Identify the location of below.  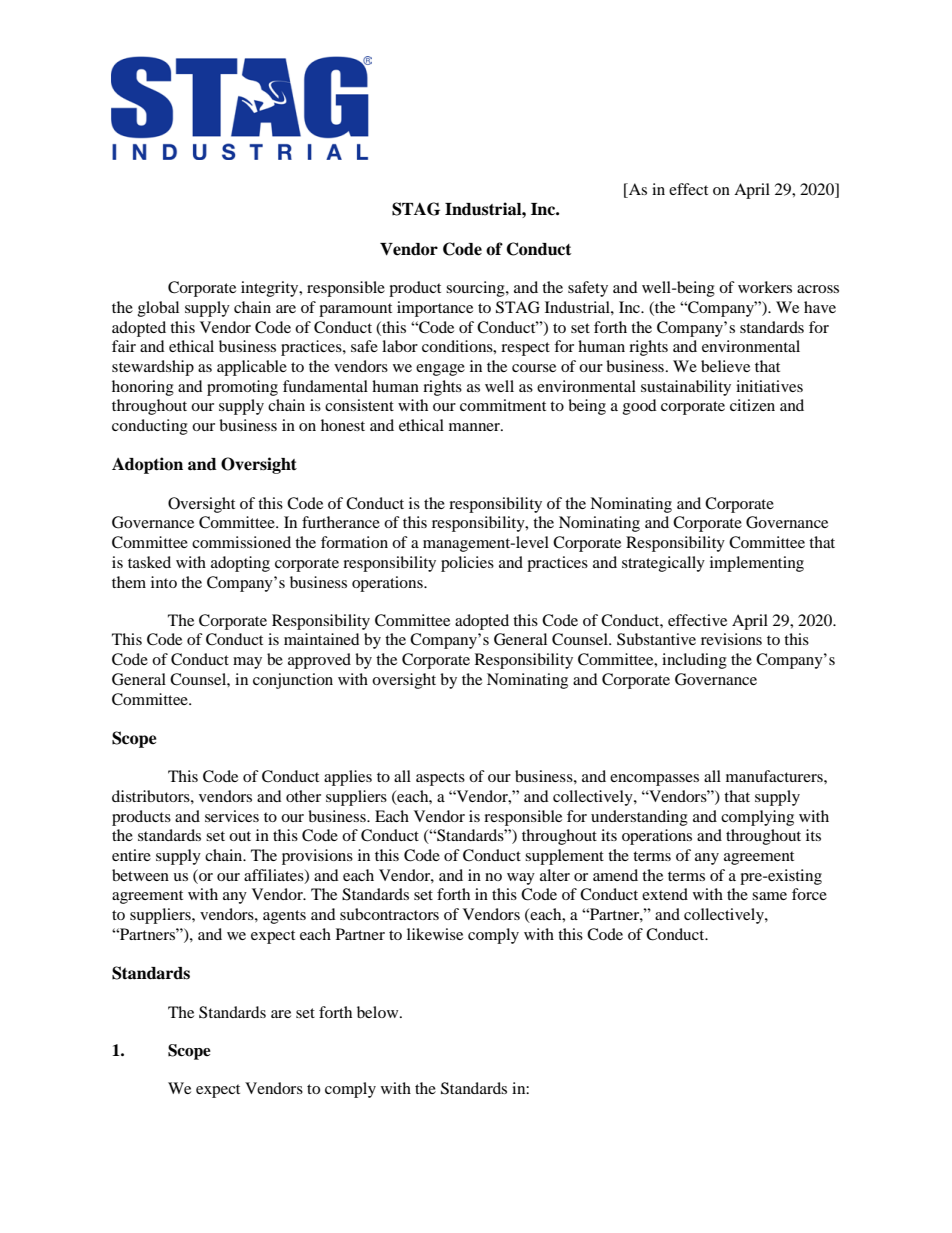
(379, 1012).
